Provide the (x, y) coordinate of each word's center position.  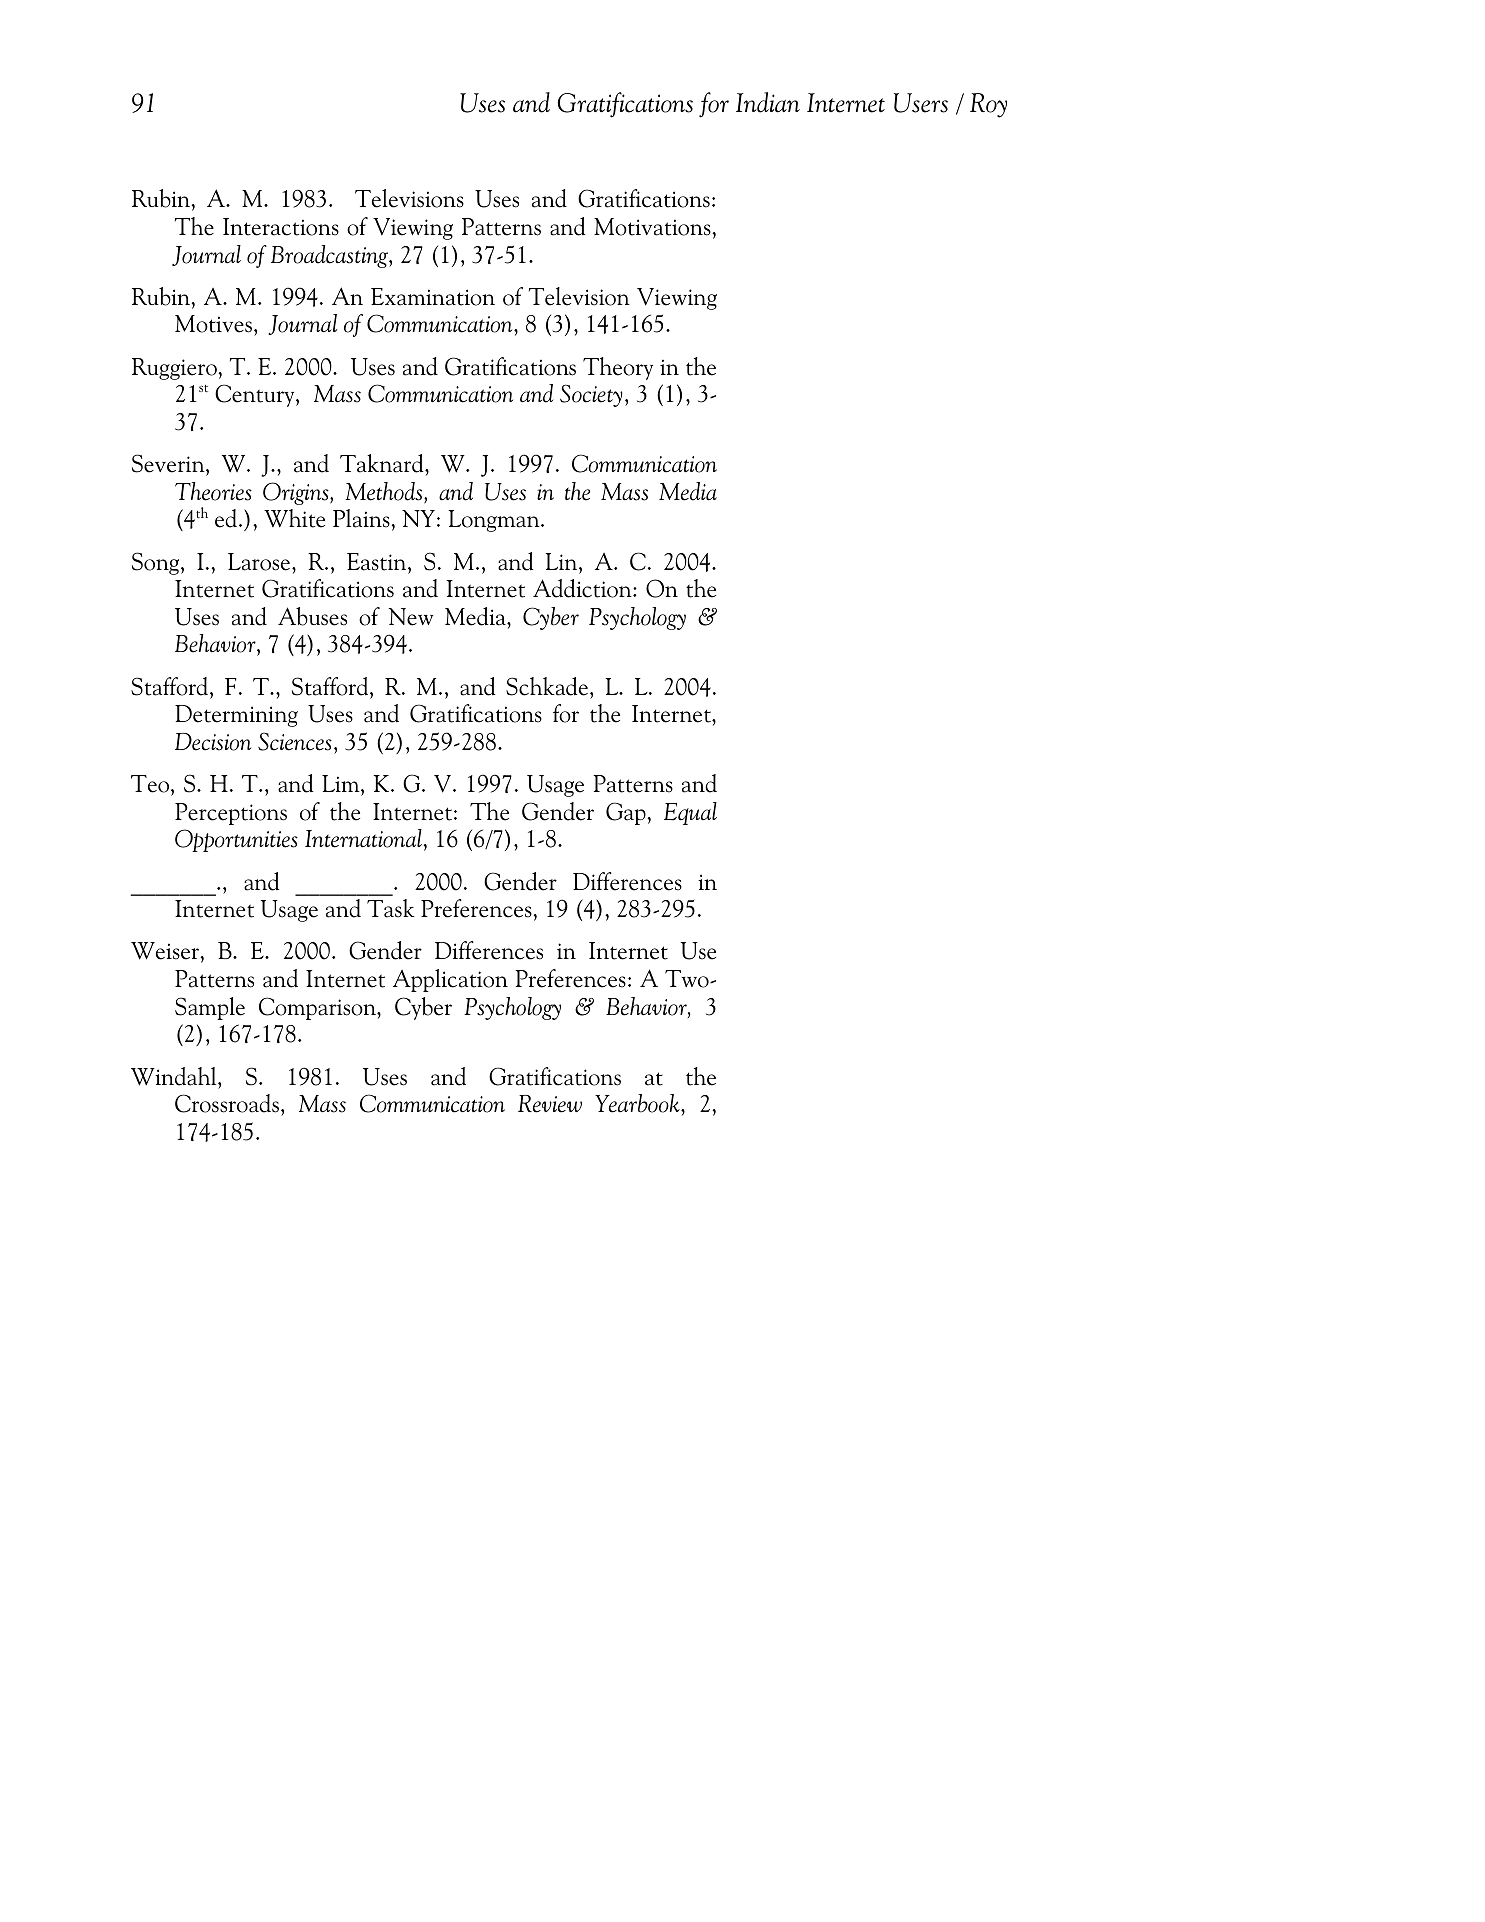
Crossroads (227, 1103)
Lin (562, 561)
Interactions (281, 227)
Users (921, 103)
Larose (260, 562)
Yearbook (638, 1103)
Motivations (653, 227)
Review (550, 1104)
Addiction (583, 588)
